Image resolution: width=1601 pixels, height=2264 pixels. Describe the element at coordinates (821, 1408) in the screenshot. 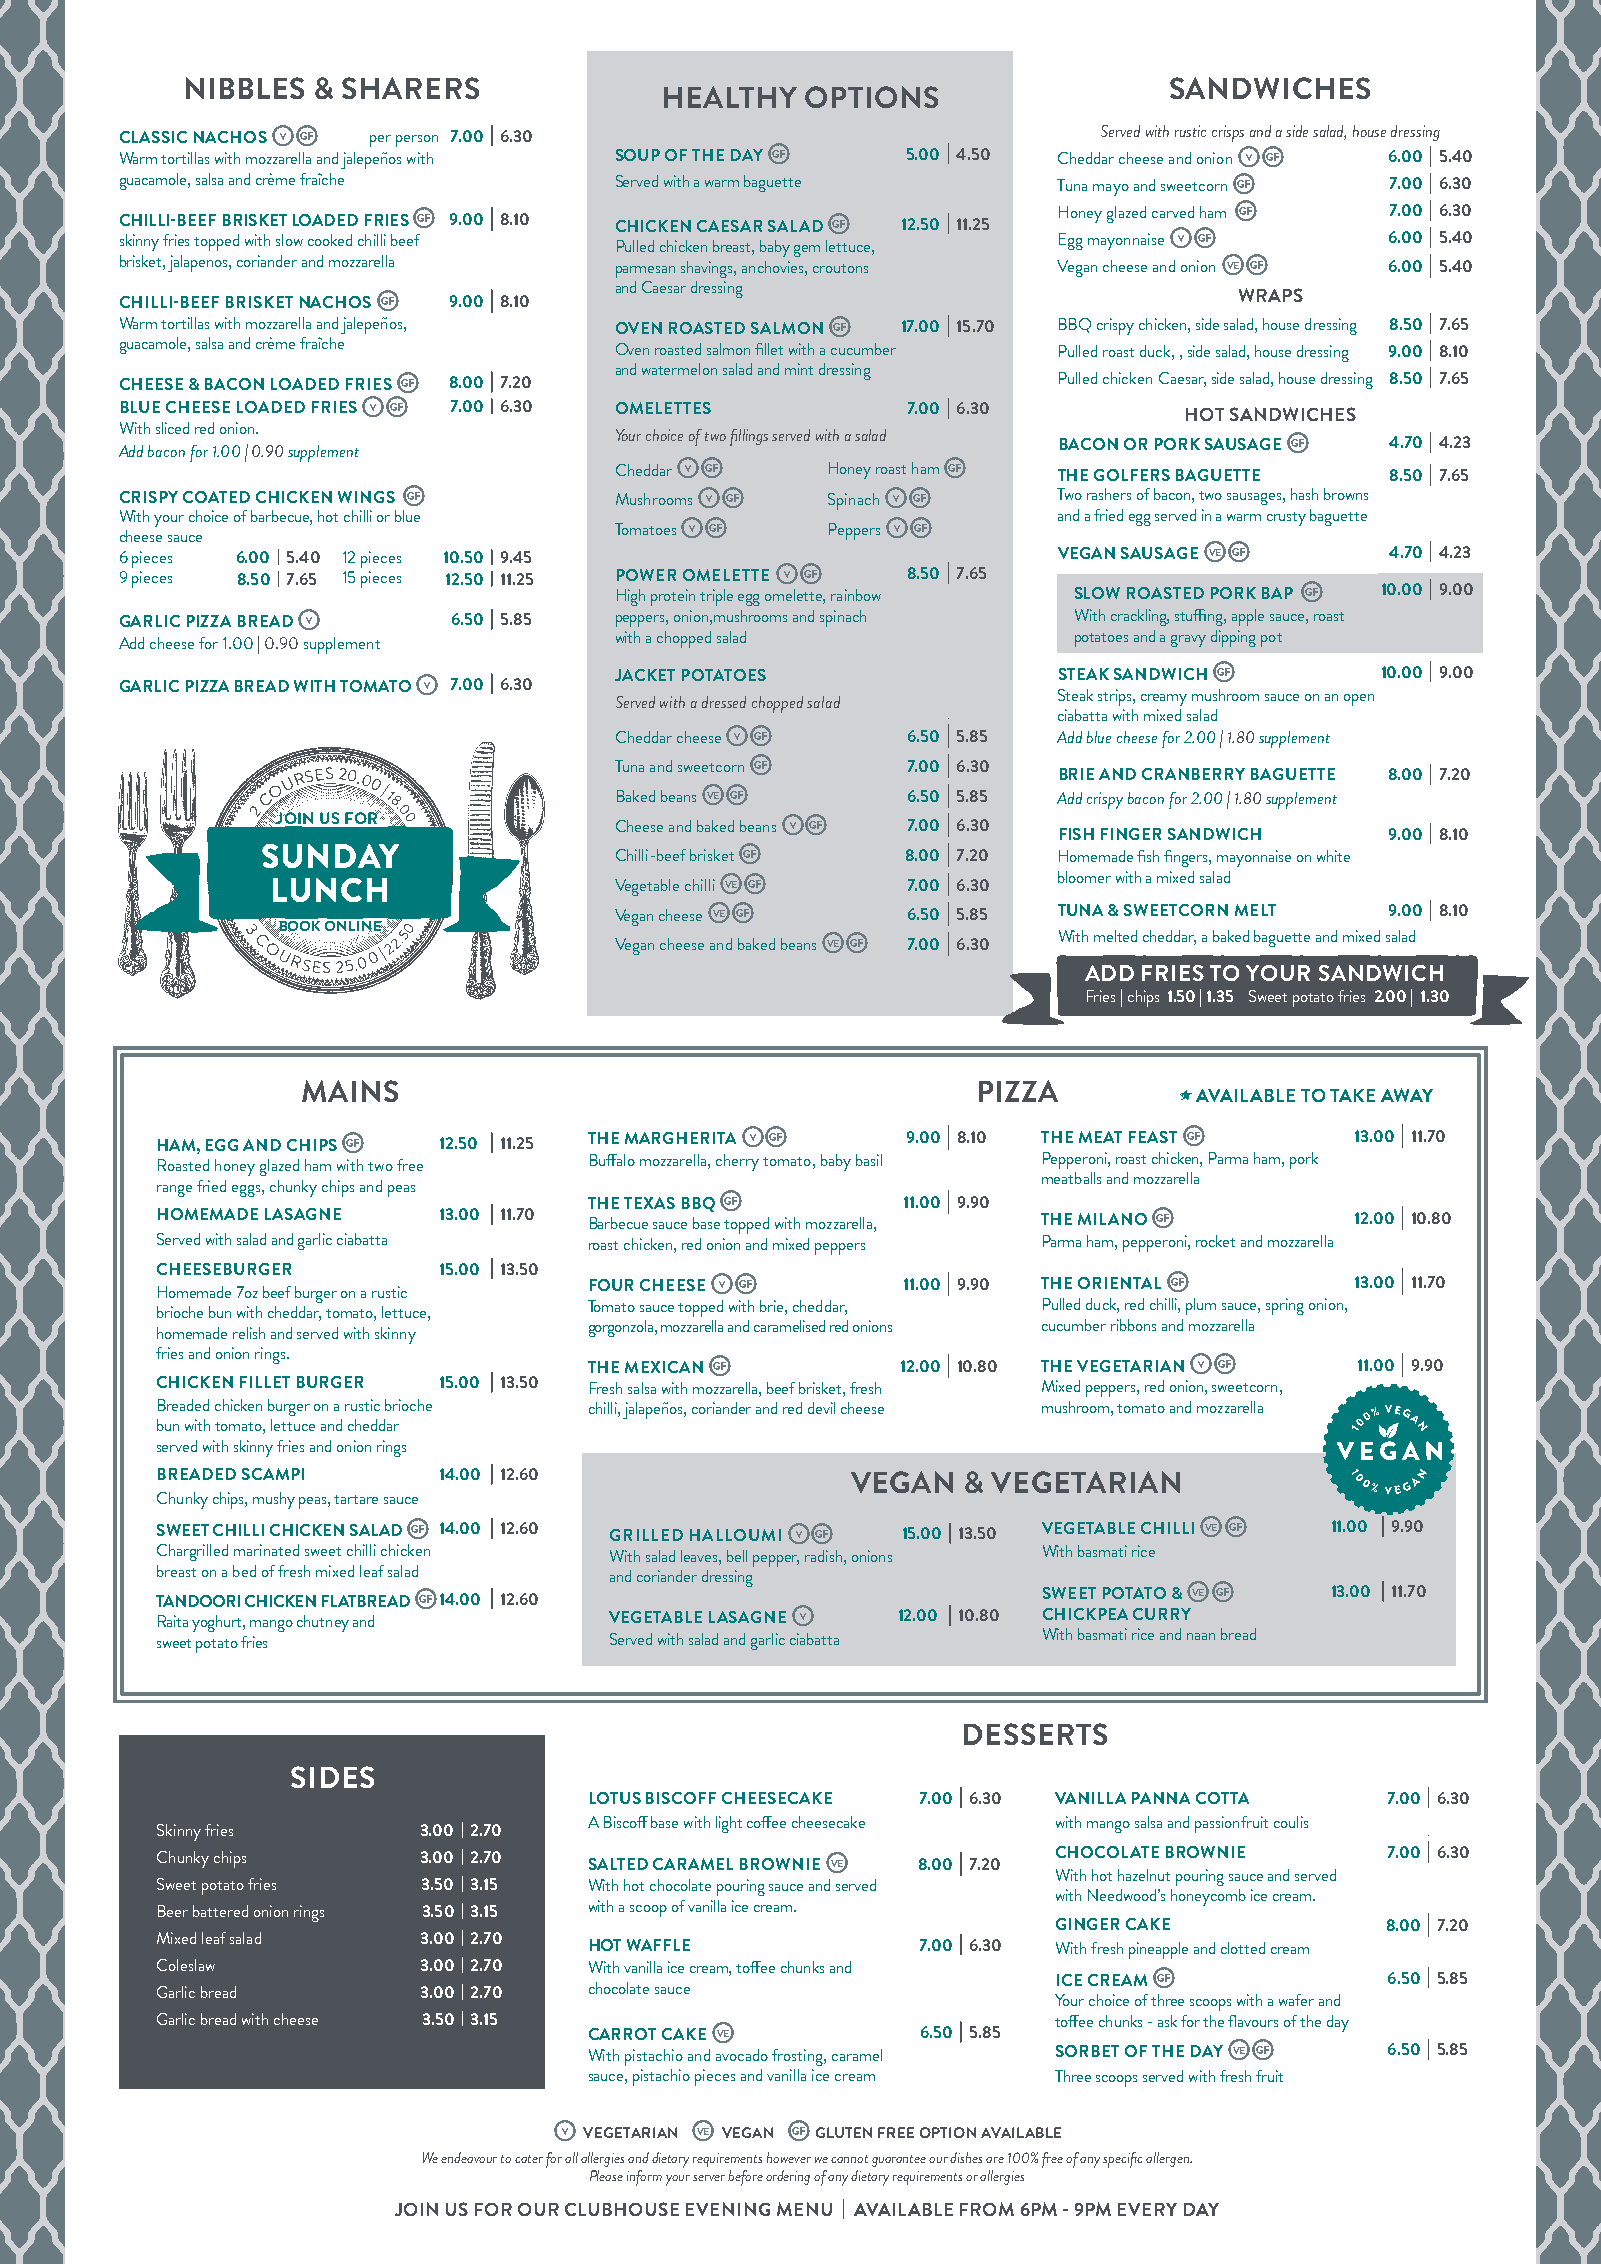

I see `devil` at that location.
